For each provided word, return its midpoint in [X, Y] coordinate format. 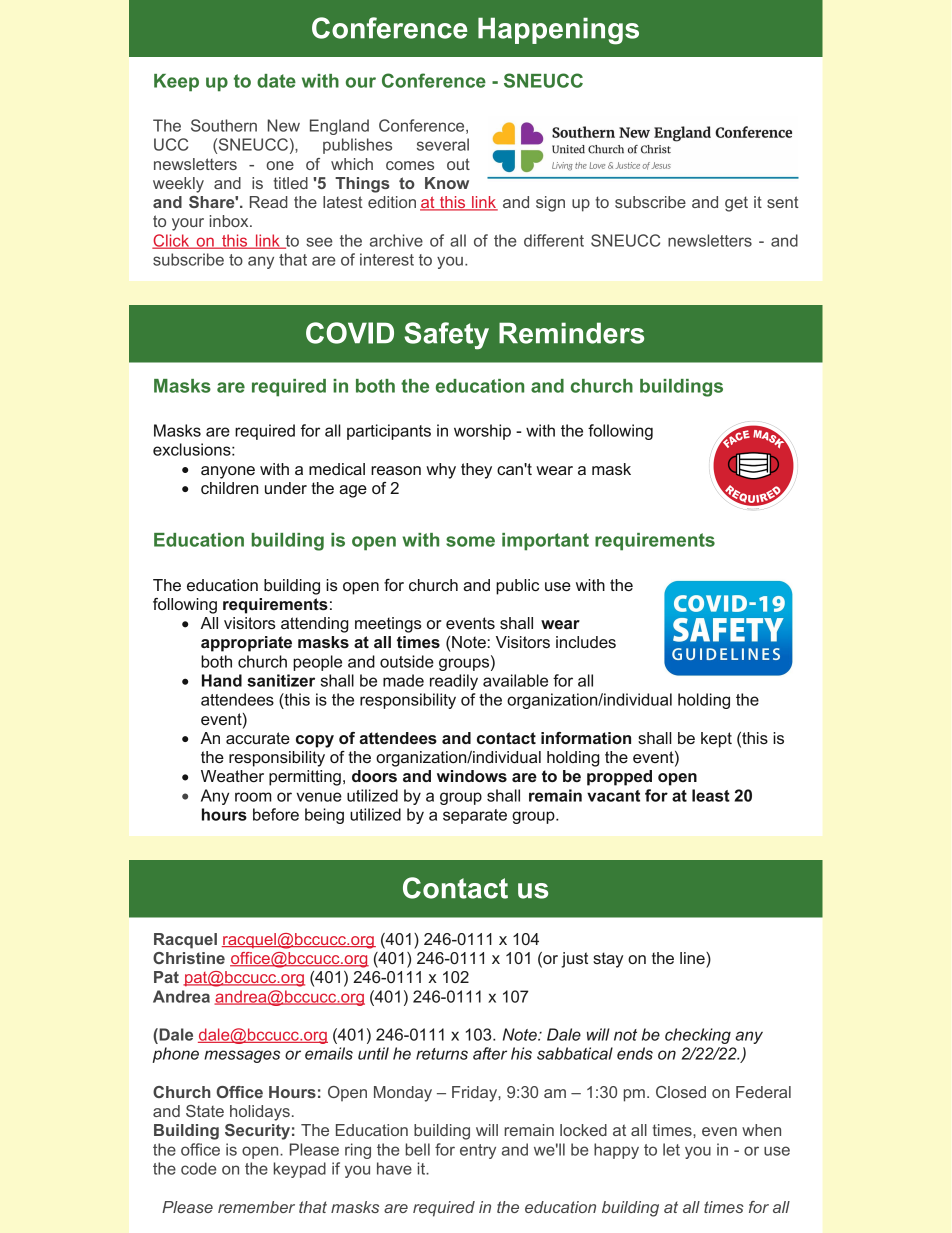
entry [478, 1151]
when [761, 1130]
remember [256, 1207]
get [736, 204]
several [443, 144]
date [276, 81]
